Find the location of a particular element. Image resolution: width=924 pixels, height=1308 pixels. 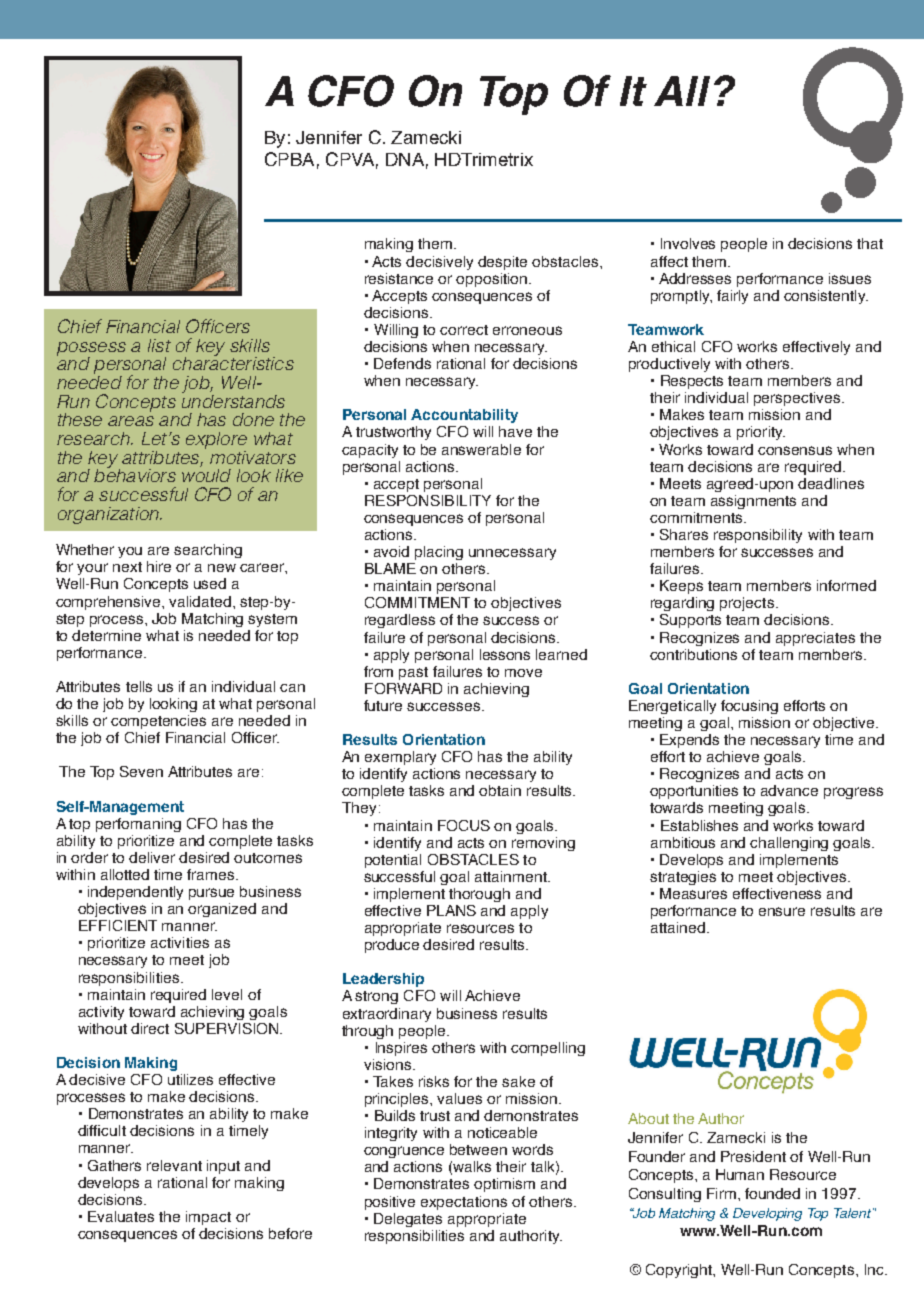

ensure is located at coordinates (782, 911).
